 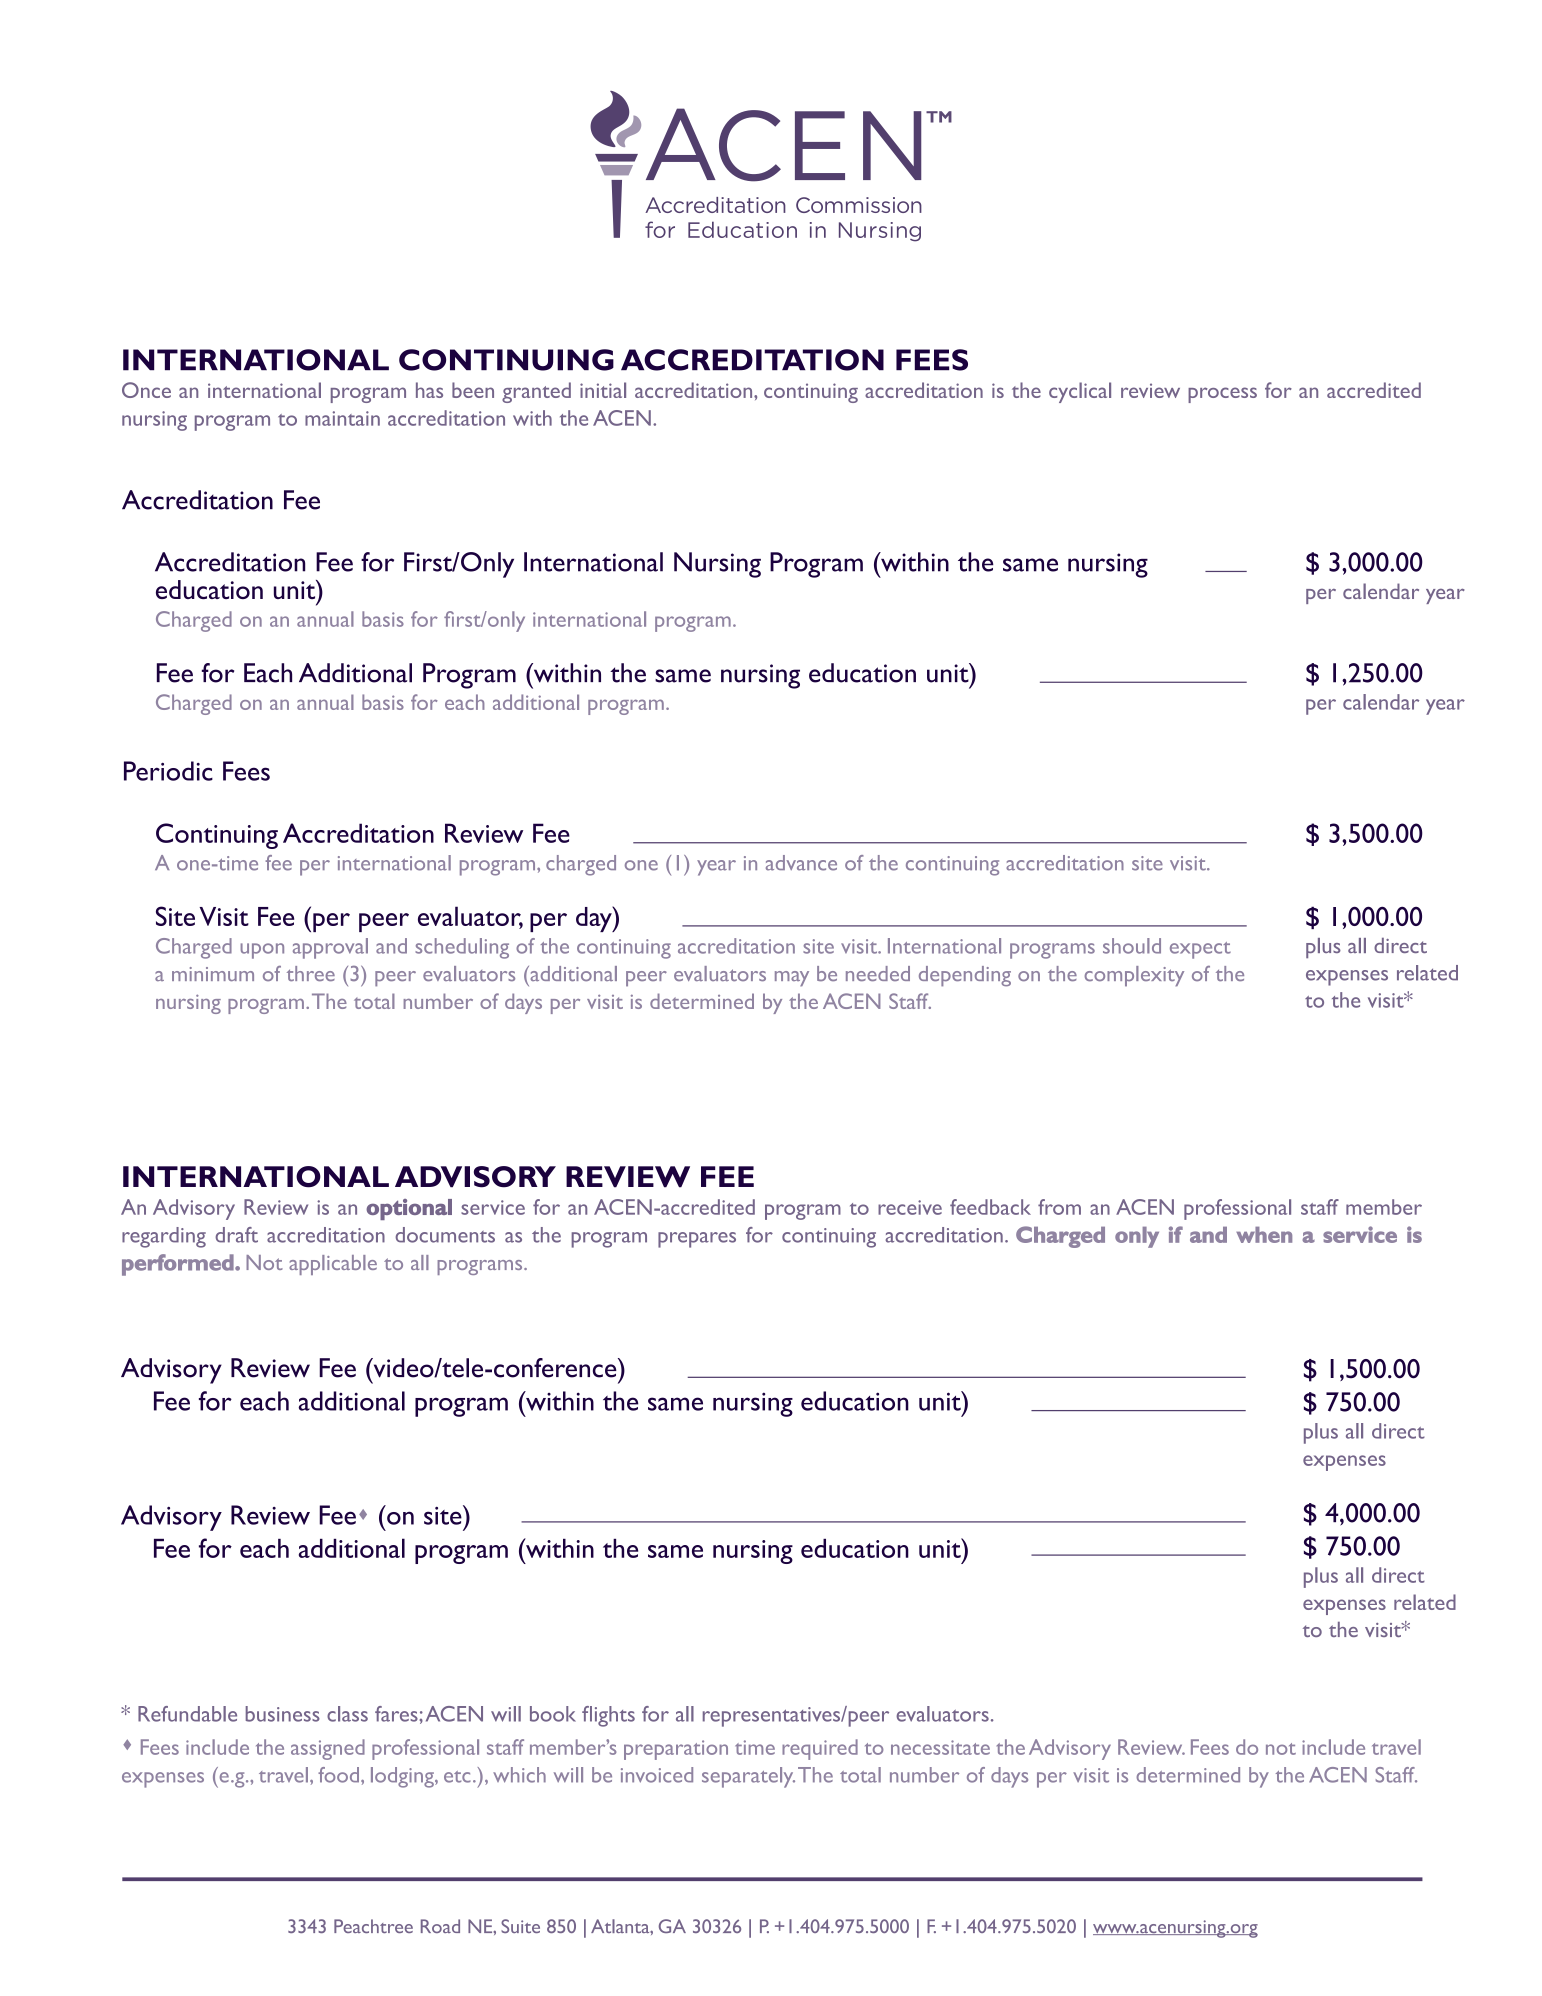 I want to click on upon, so click(x=262, y=951).
